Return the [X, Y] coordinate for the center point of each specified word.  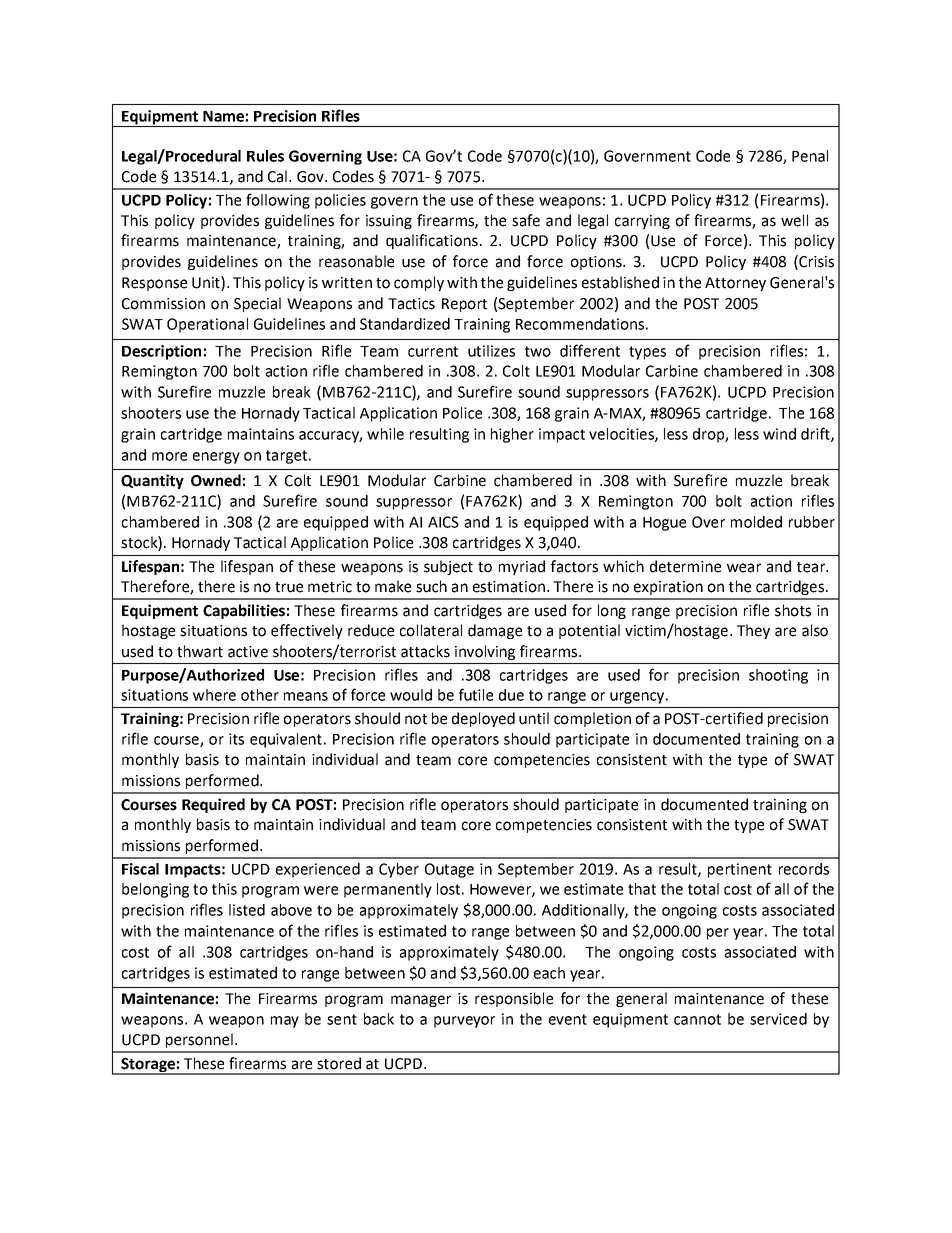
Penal [810, 156]
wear [744, 568]
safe [526, 220]
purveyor [464, 1022]
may [285, 1022]
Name [223, 116]
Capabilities [244, 611]
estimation [509, 587]
